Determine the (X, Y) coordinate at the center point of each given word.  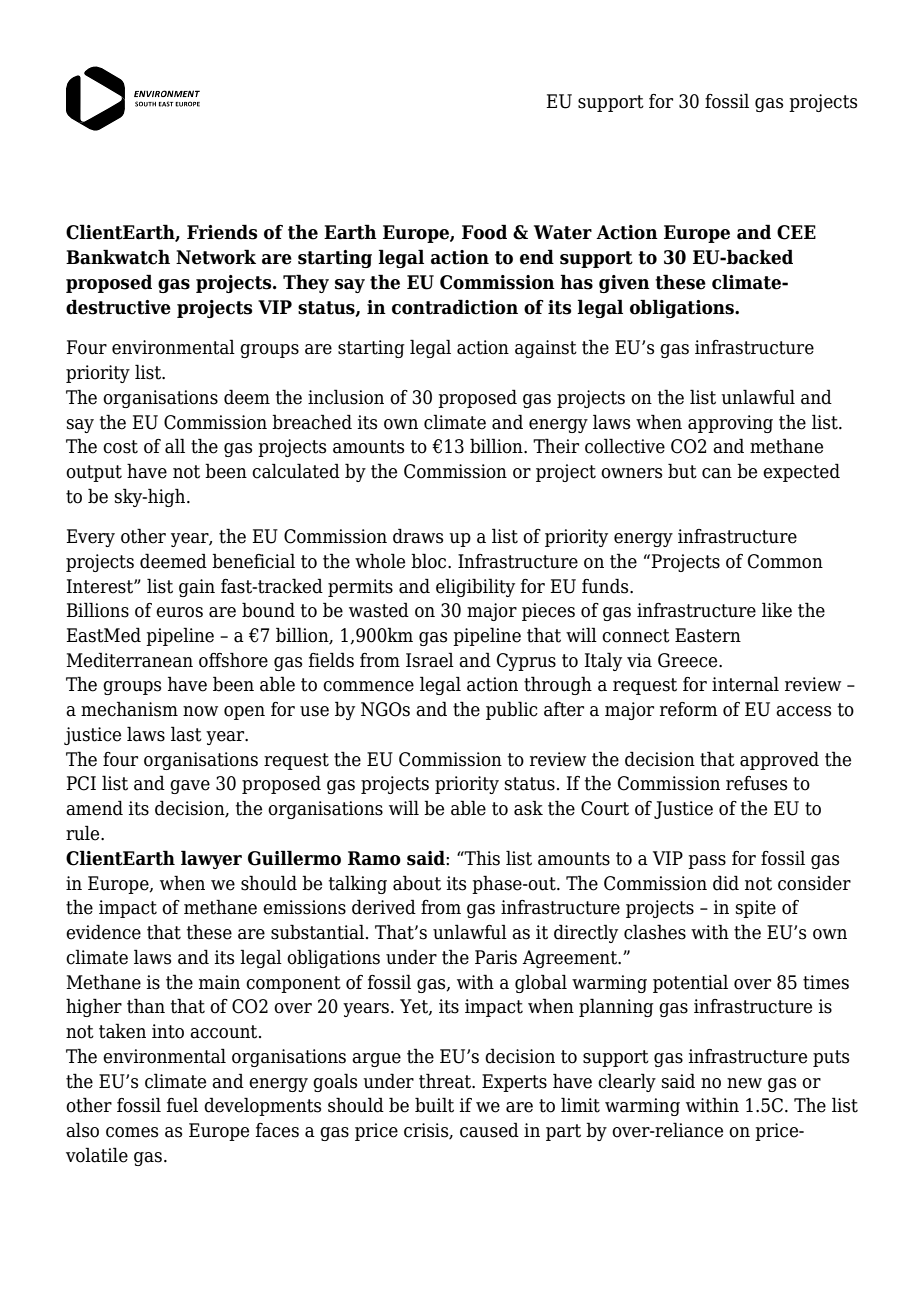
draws (418, 536)
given (624, 284)
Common (785, 561)
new (744, 1083)
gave (190, 787)
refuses (756, 783)
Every (90, 538)
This (481, 858)
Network (216, 257)
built (434, 1105)
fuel (182, 1105)
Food (484, 232)
